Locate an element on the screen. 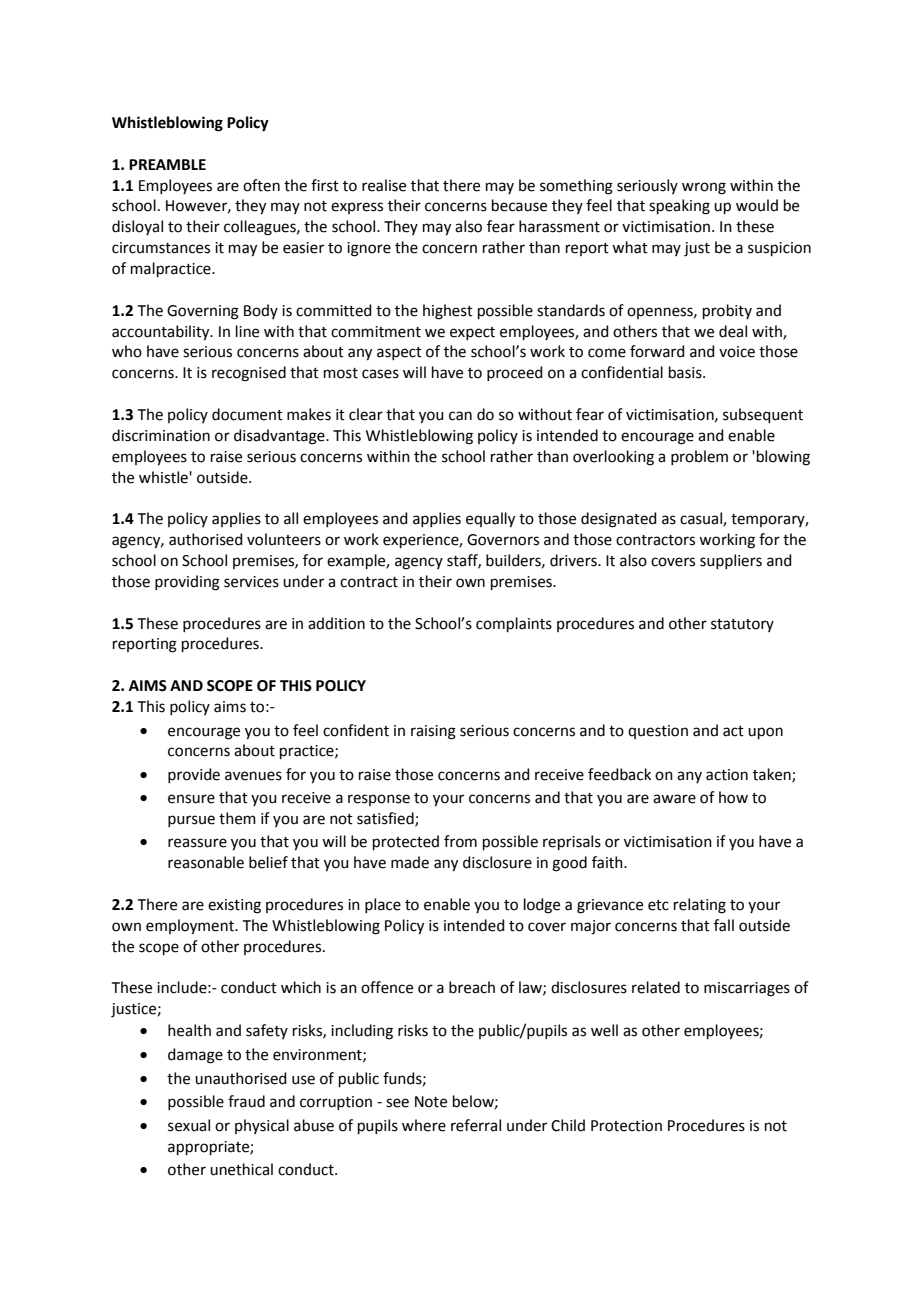  because is located at coordinates (519, 205).
